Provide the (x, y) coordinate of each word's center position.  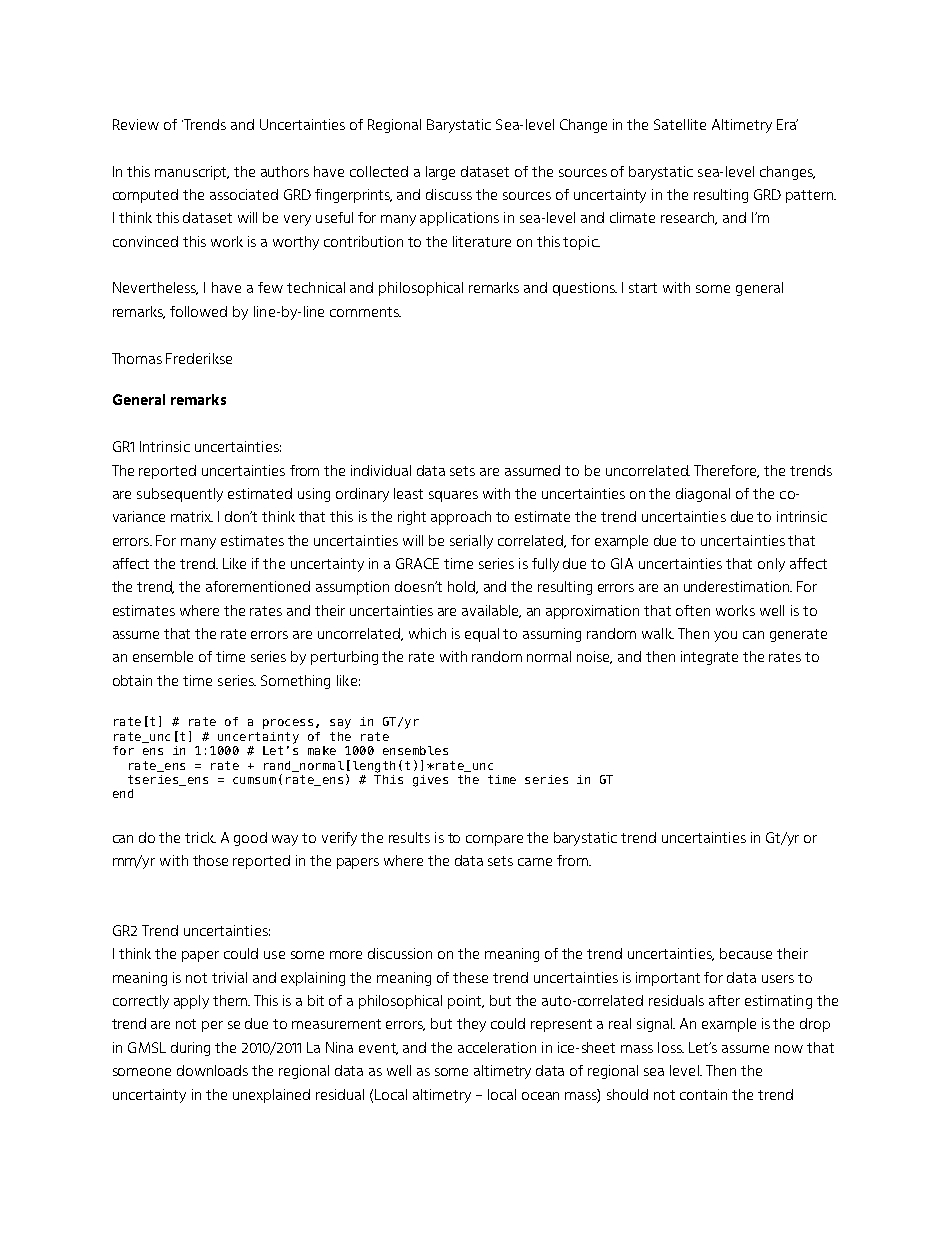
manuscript (192, 173)
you (725, 636)
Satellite (680, 124)
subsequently (180, 495)
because (746, 953)
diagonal (703, 495)
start (643, 288)
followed (198, 311)
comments (365, 312)
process (288, 724)
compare (494, 840)
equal (482, 635)
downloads (212, 1070)
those (210, 860)
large (440, 173)
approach (461, 518)
